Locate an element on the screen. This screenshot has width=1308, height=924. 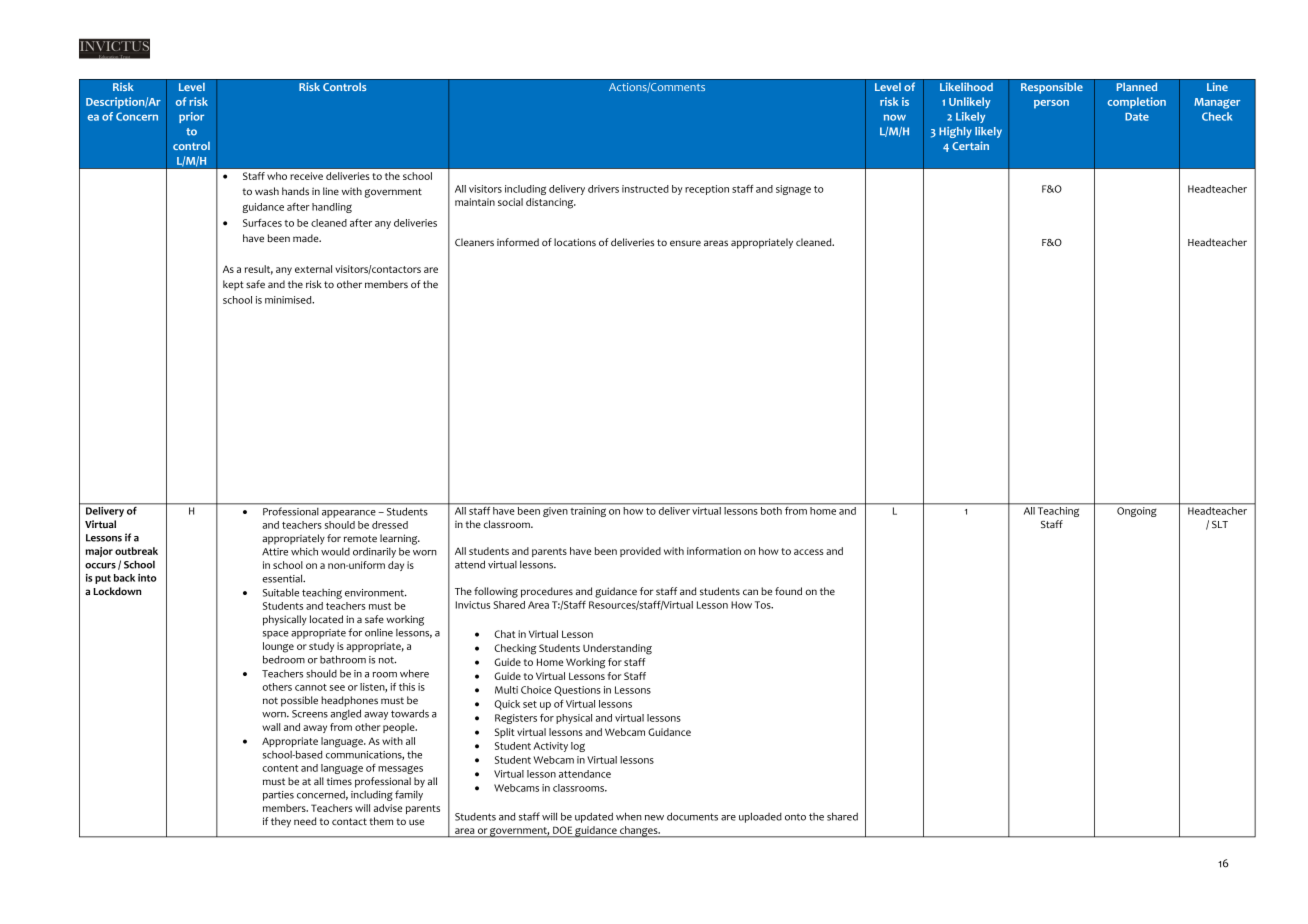
prior is located at coordinates (191, 117).
